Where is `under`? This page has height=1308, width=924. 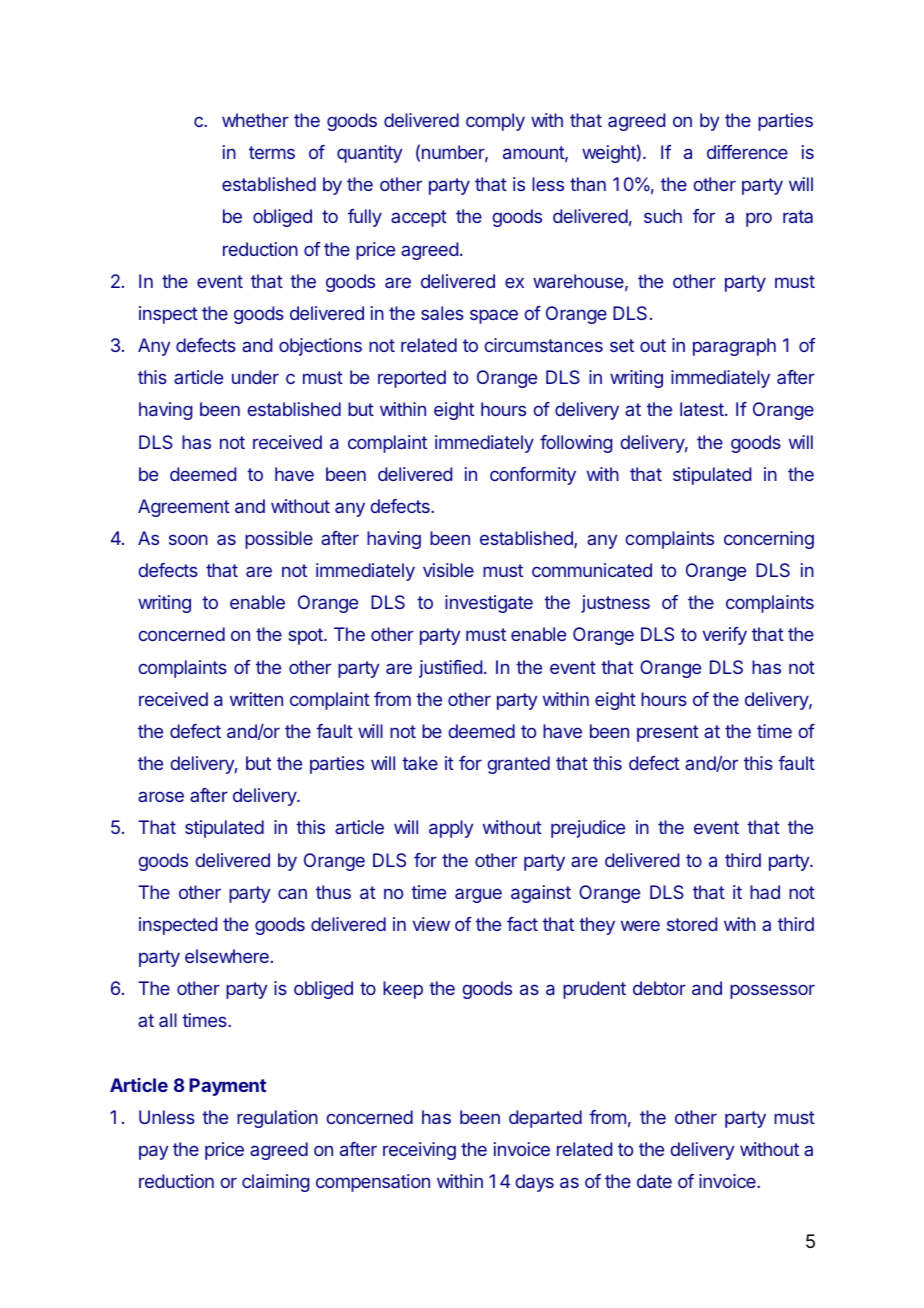
under is located at coordinates (255, 377).
